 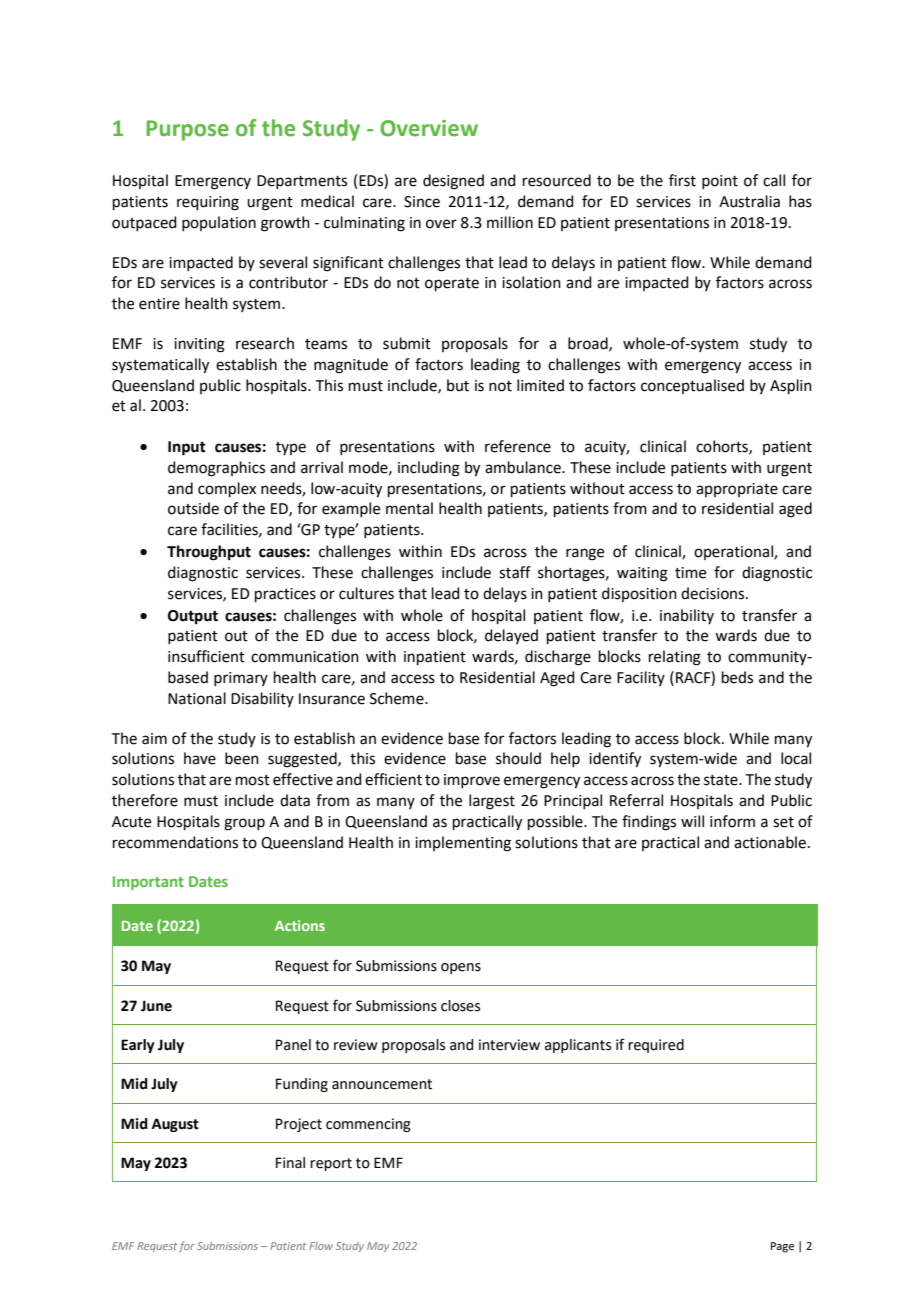 What do you see at coordinates (720, 182) in the screenshot?
I see `point` at bounding box center [720, 182].
